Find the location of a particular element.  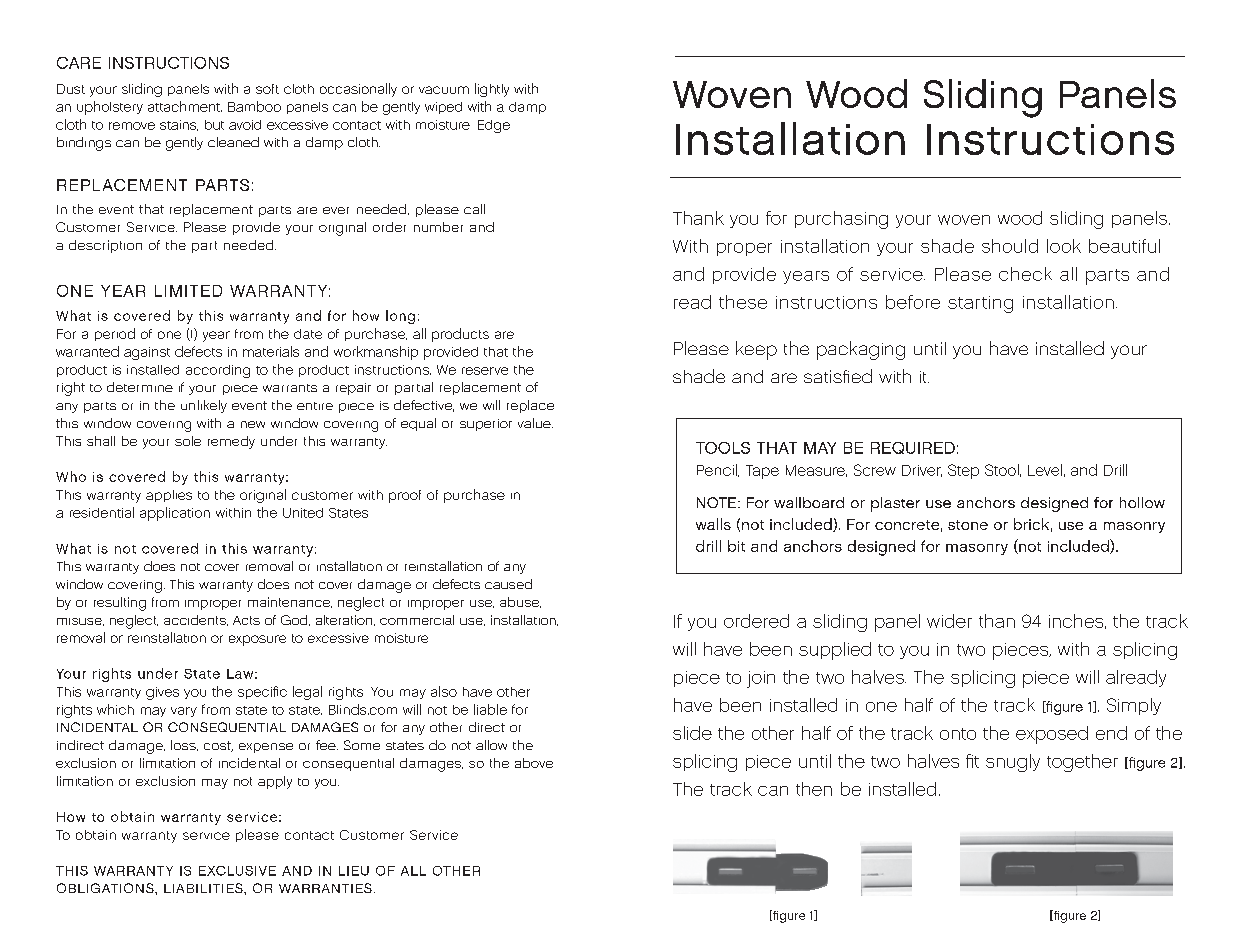

against is located at coordinates (147, 353).
